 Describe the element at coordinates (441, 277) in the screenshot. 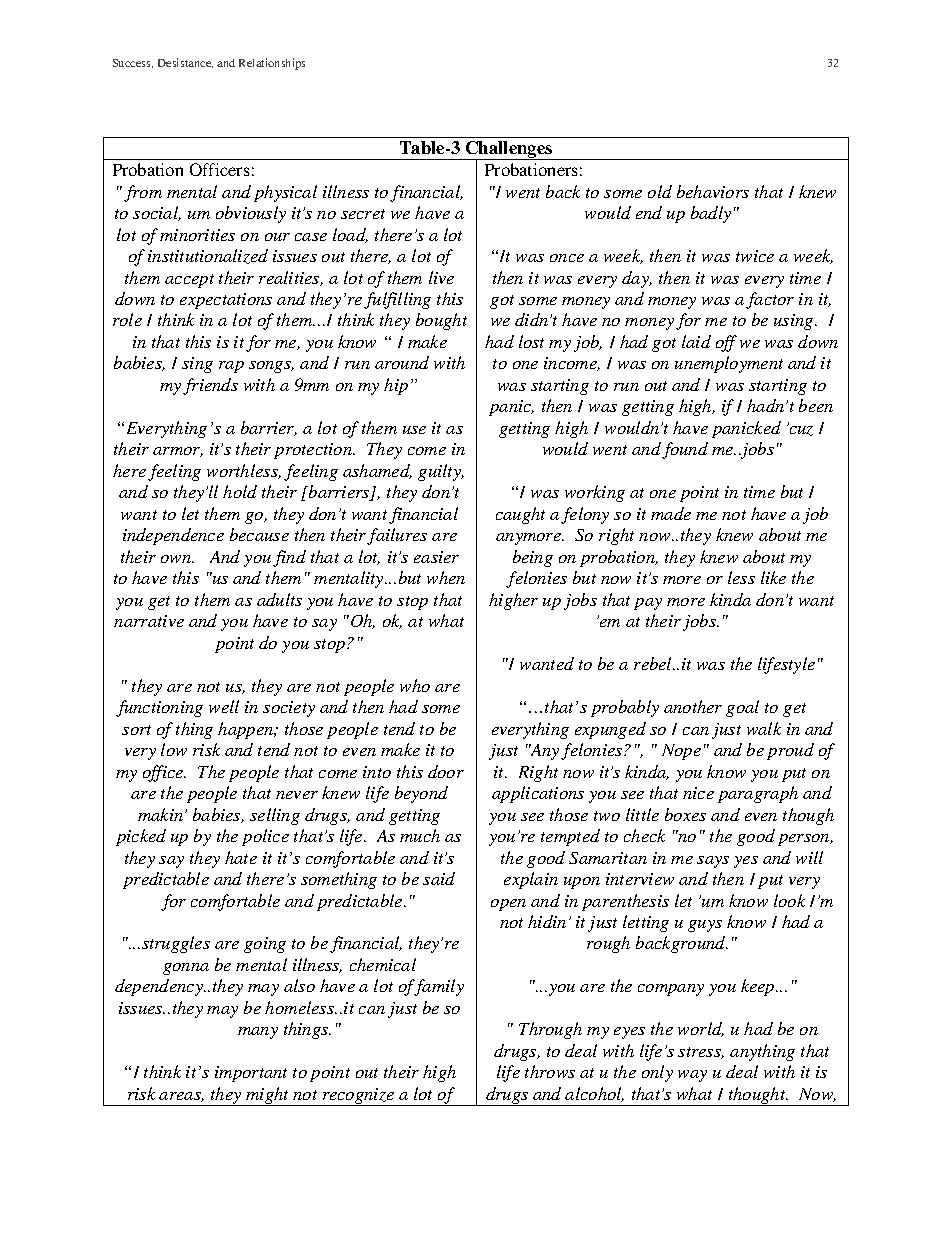

I see `live` at that location.
